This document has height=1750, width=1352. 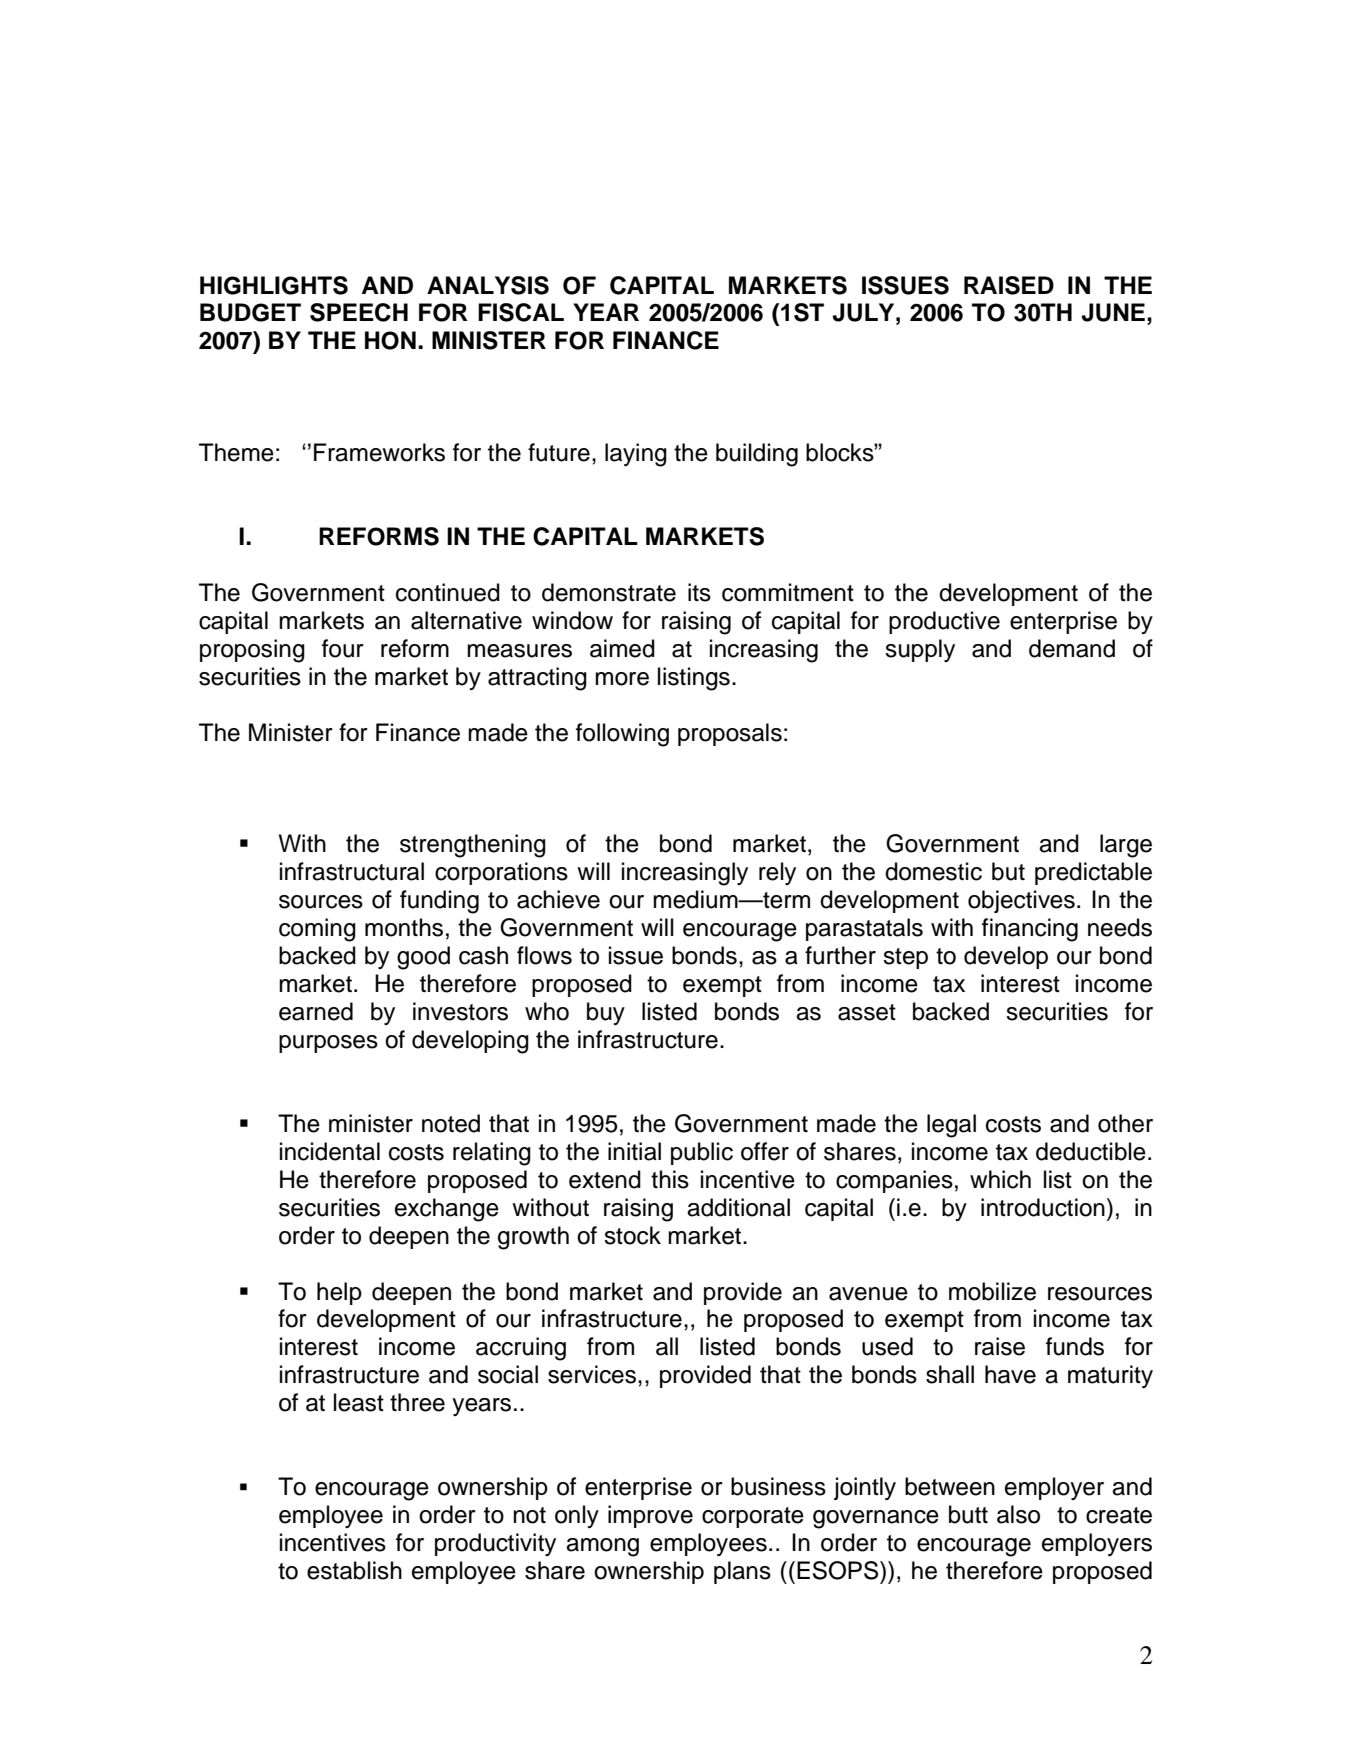 I want to click on improve, so click(x=650, y=1516).
